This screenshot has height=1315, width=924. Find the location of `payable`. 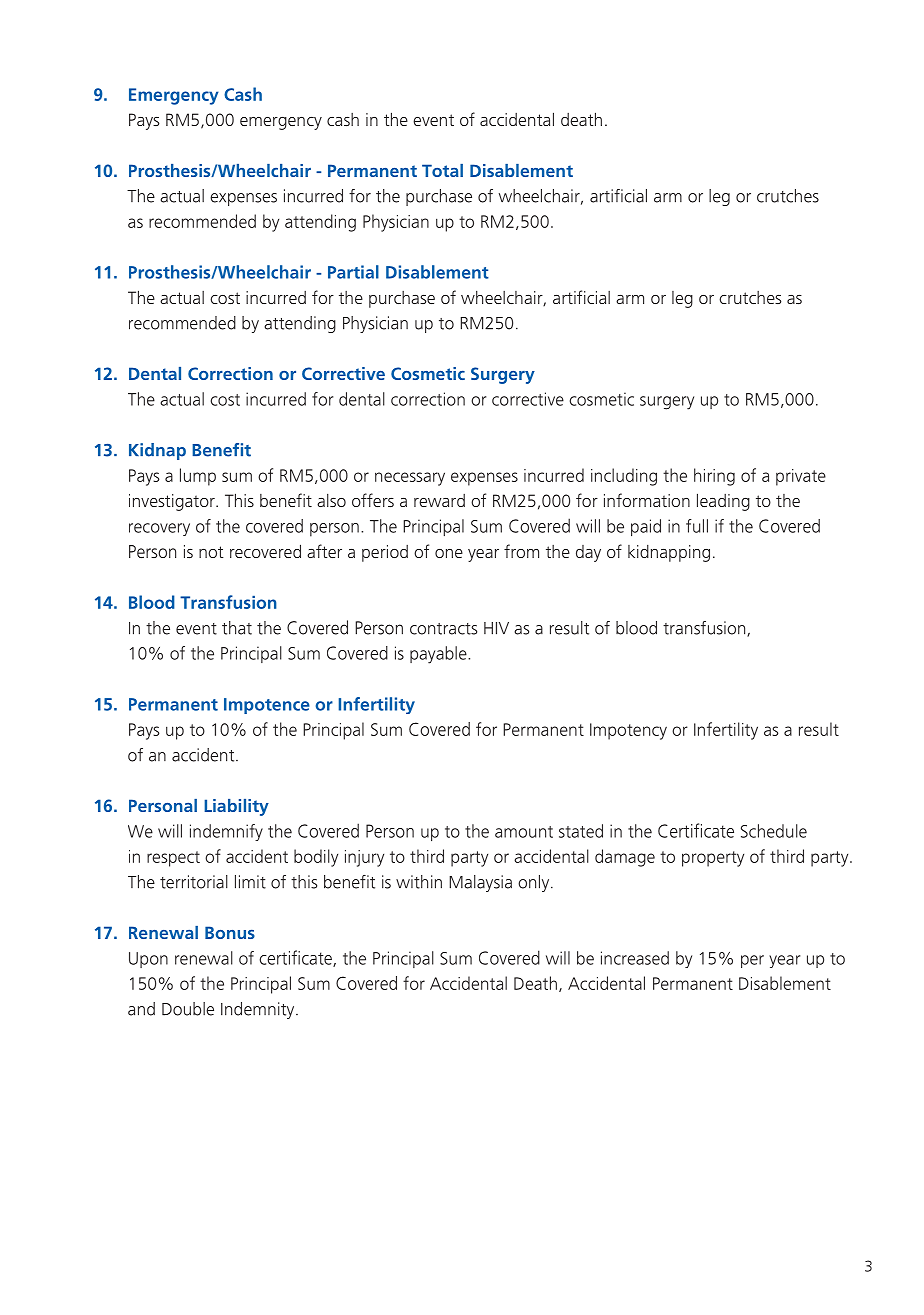

payable is located at coordinates (439, 655).
